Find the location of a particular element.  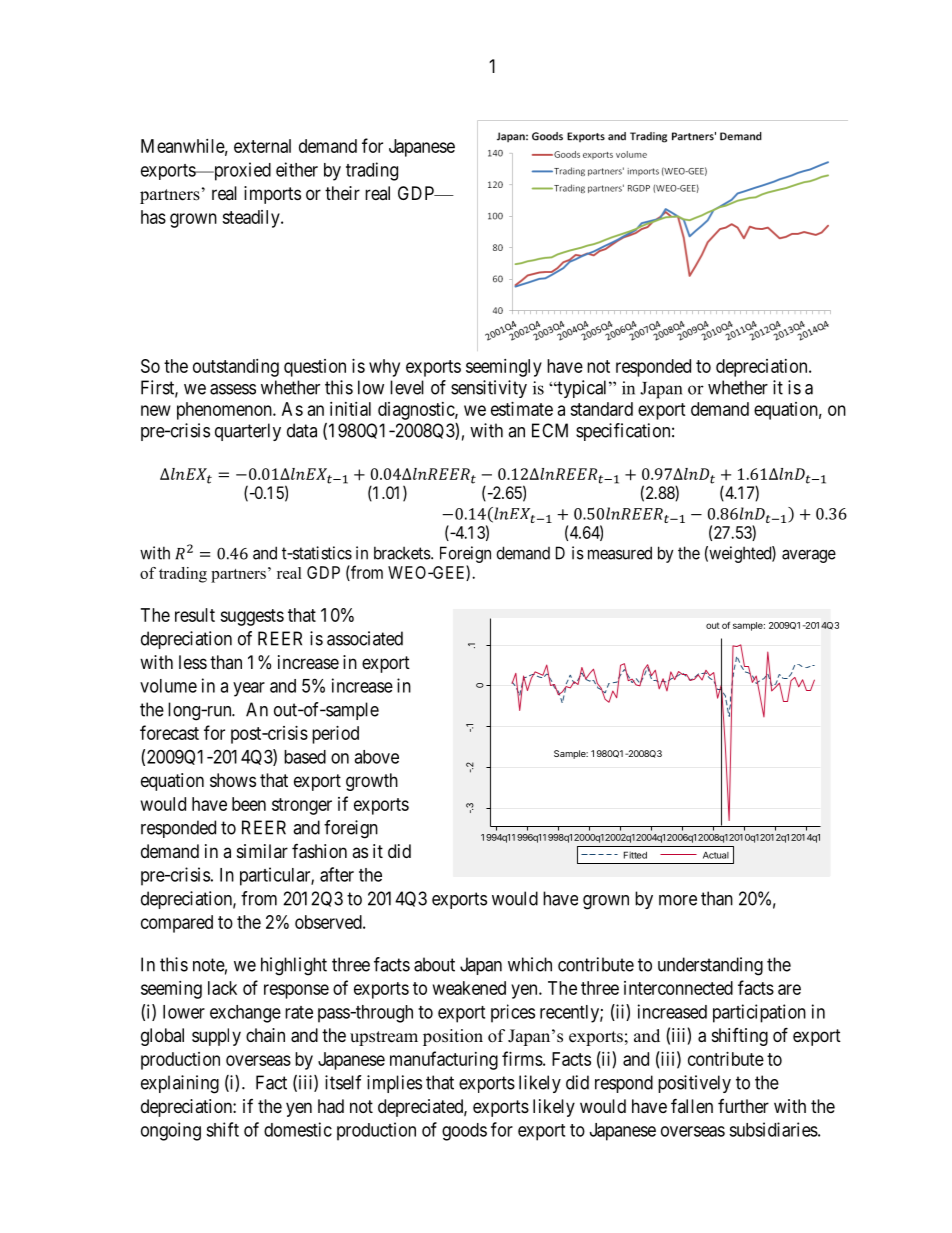

their is located at coordinates (342, 193).
